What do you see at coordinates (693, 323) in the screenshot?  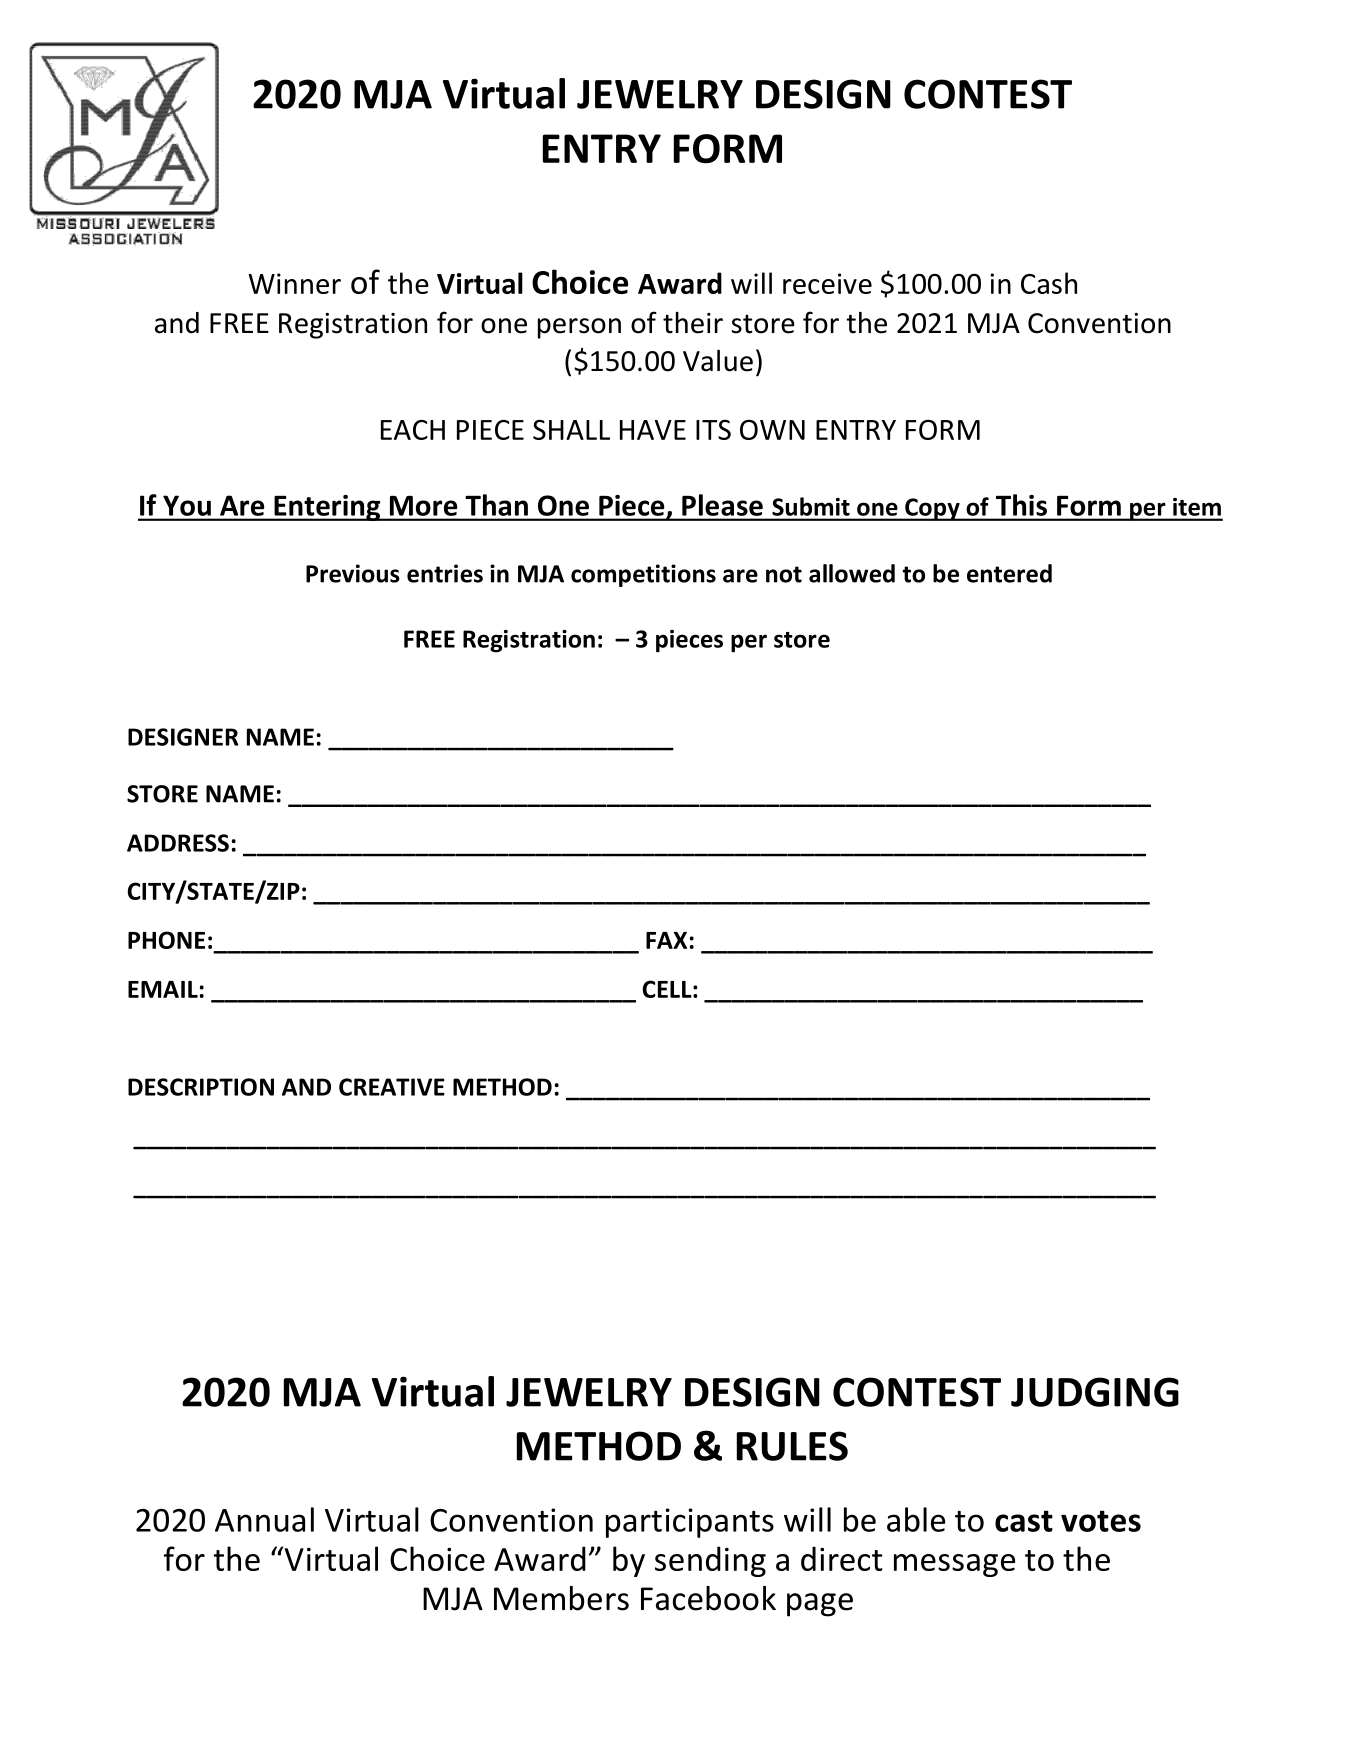 I see `their` at bounding box center [693, 323].
